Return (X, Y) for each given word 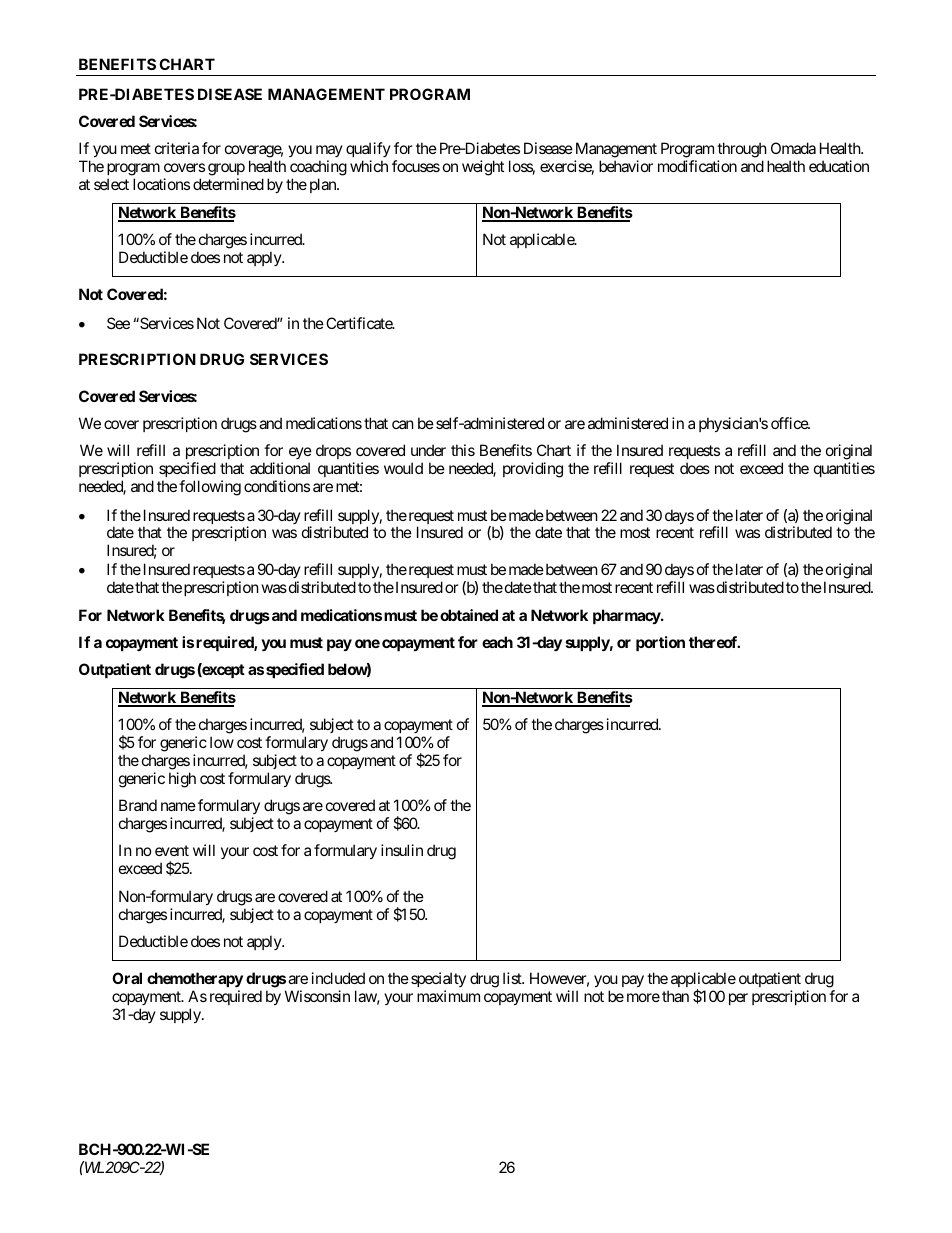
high (182, 780)
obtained (469, 615)
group (226, 169)
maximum (448, 996)
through (742, 151)
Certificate (360, 323)
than (675, 996)
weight (483, 168)
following (210, 488)
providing (533, 470)
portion (660, 643)
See (118, 323)
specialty (438, 979)
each (497, 642)
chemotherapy (195, 979)
